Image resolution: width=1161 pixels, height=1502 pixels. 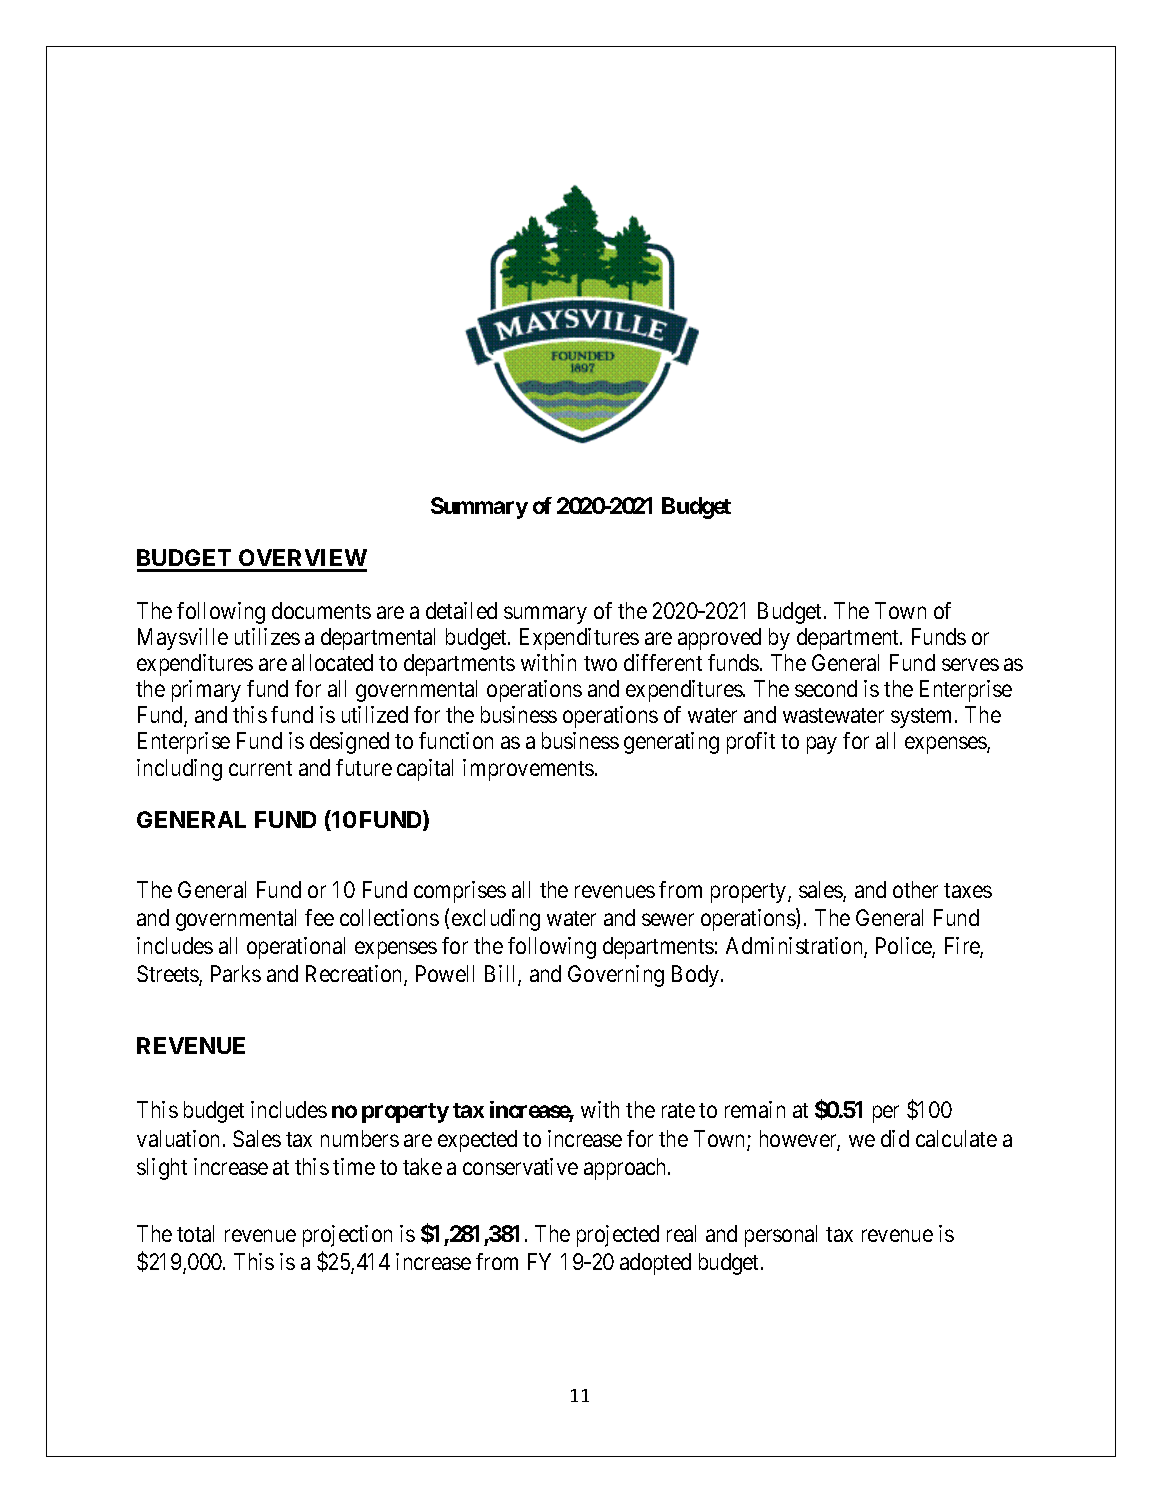 What do you see at coordinates (915, 889) in the screenshot?
I see `other` at bounding box center [915, 889].
